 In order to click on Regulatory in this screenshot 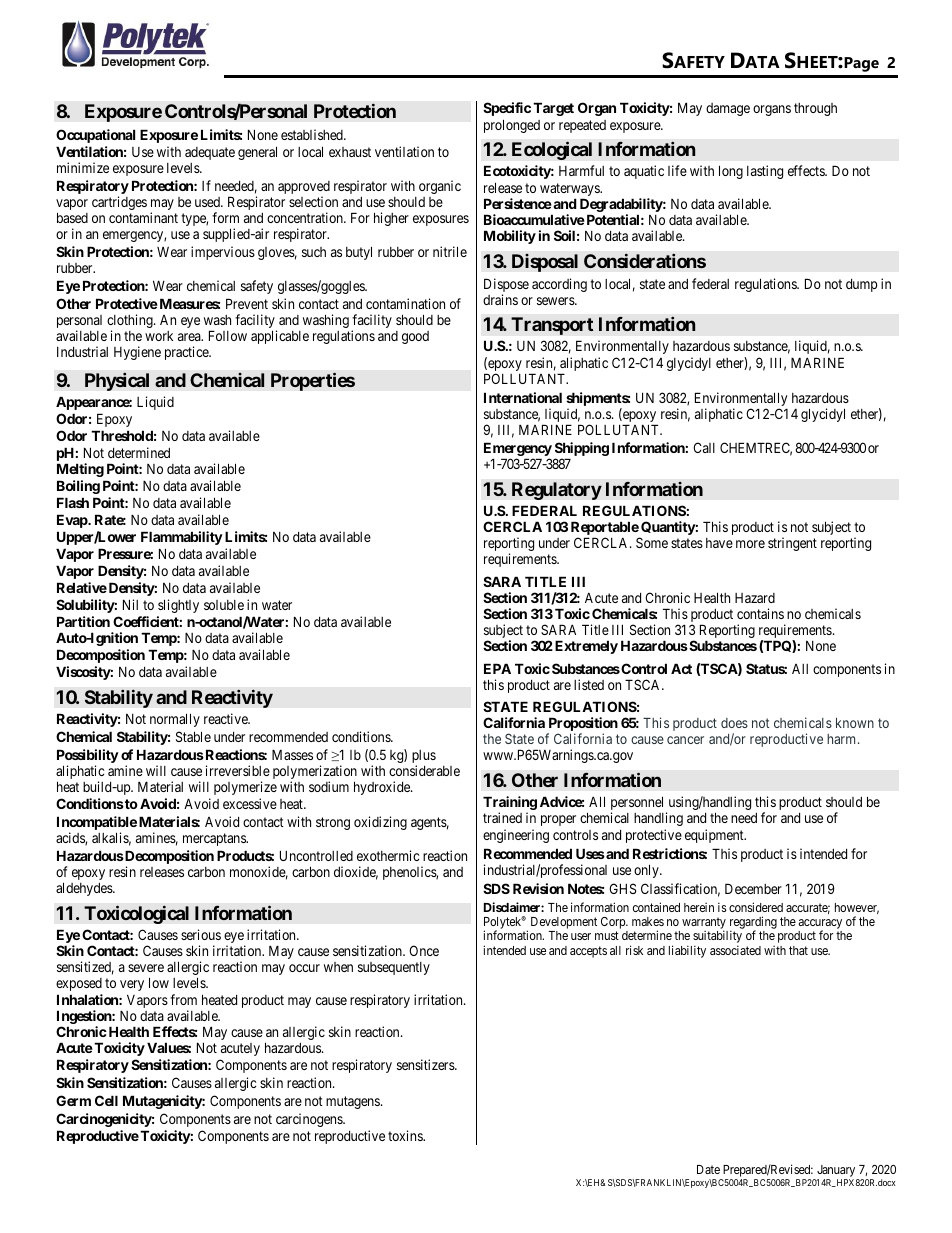, I will do `click(557, 491)`.
